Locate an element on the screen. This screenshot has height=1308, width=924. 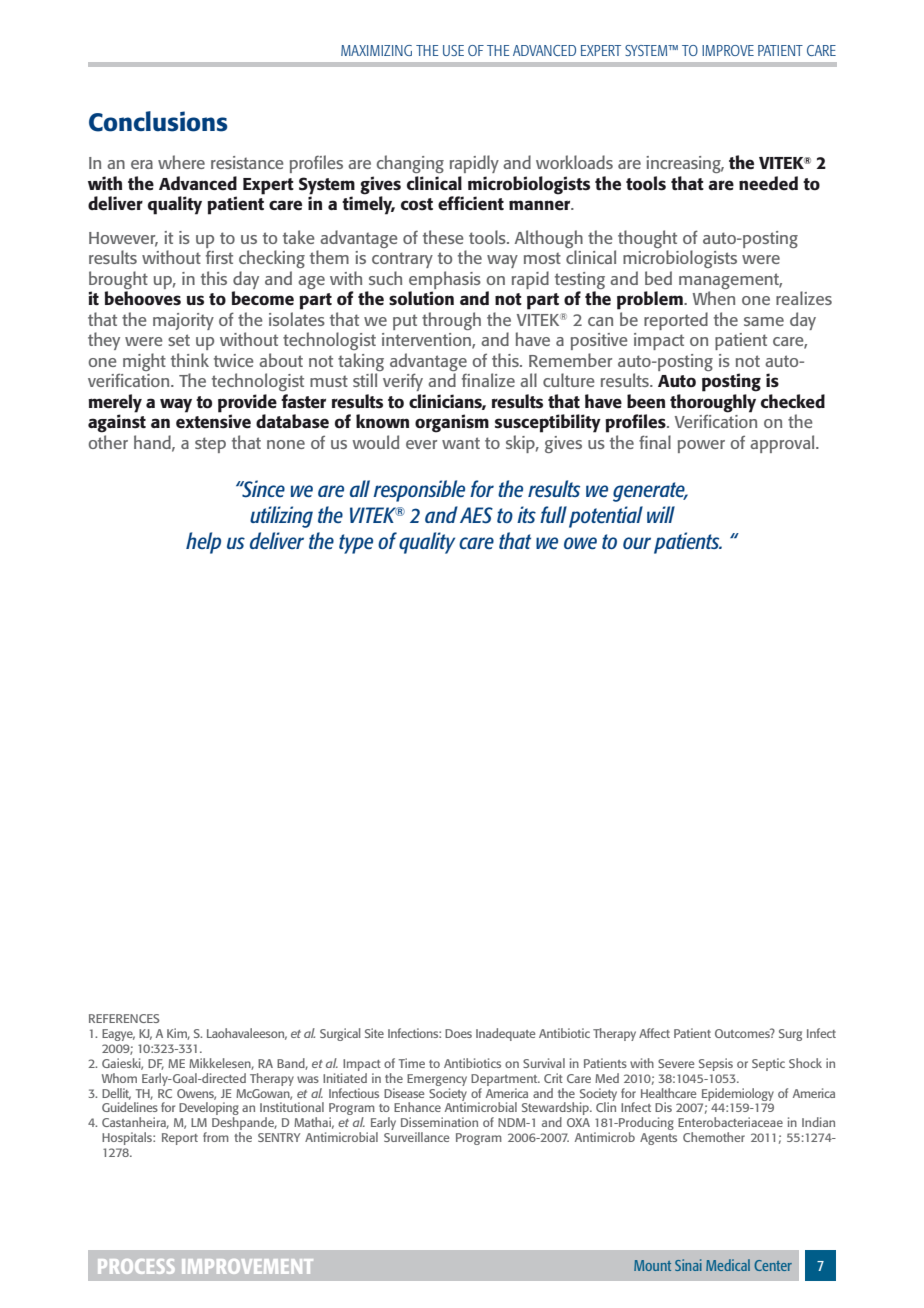
needed is located at coordinates (768, 183).
